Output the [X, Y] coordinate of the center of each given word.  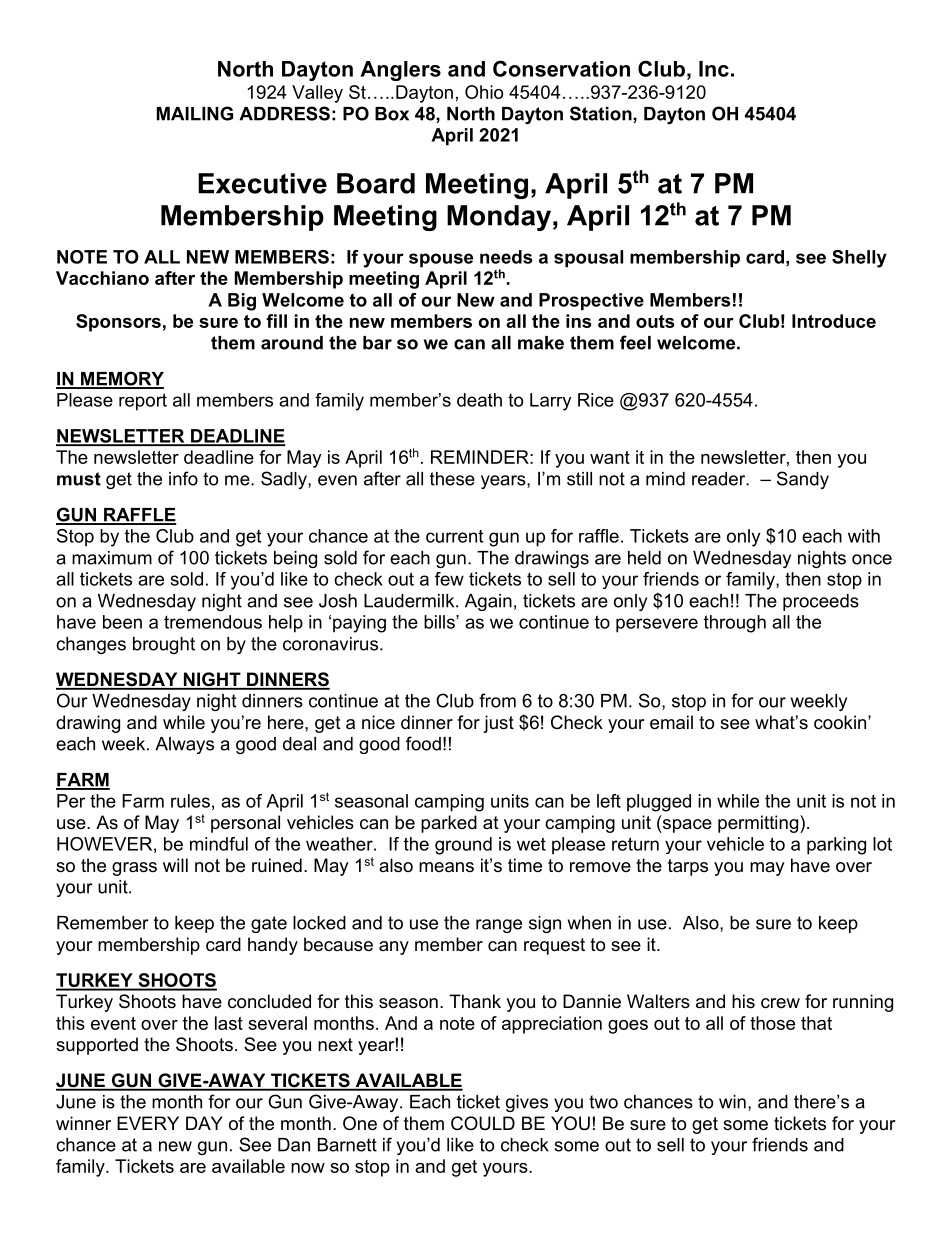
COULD [483, 1123]
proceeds [821, 602]
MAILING [195, 113]
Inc [714, 69]
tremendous [213, 622]
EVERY [148, 1123]
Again [488, 602]
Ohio [484, 92]
